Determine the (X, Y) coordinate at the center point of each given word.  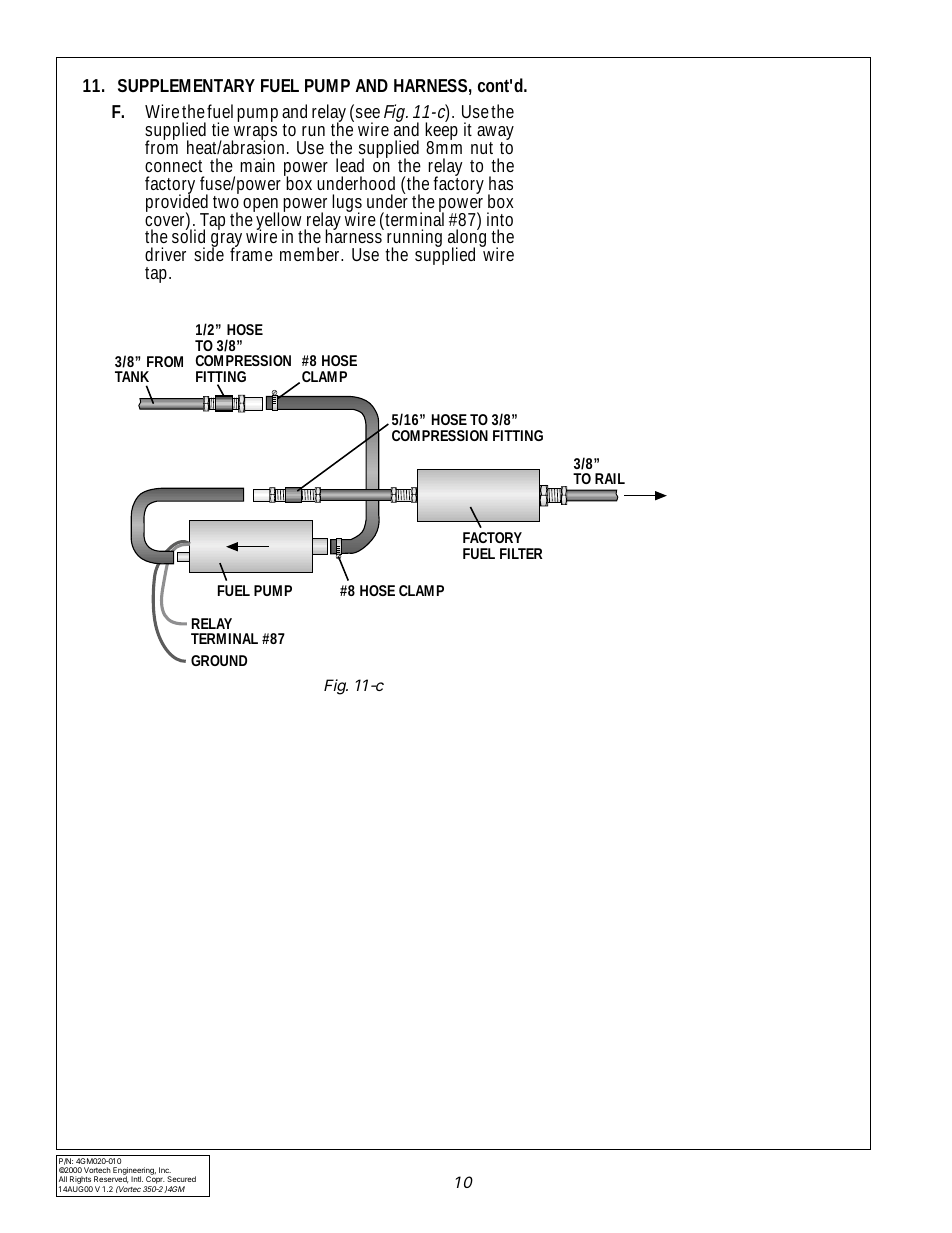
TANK (132, 376)
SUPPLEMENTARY (186, 85)
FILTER (521, 553)
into (500, 219)
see (368, 113)
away (495, 134)
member (311, 254)
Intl (137, 1179)
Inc (165, 1170)
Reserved (111, 1180)
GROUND (219, 660)
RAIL (610, 478)
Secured (181, 1179)
